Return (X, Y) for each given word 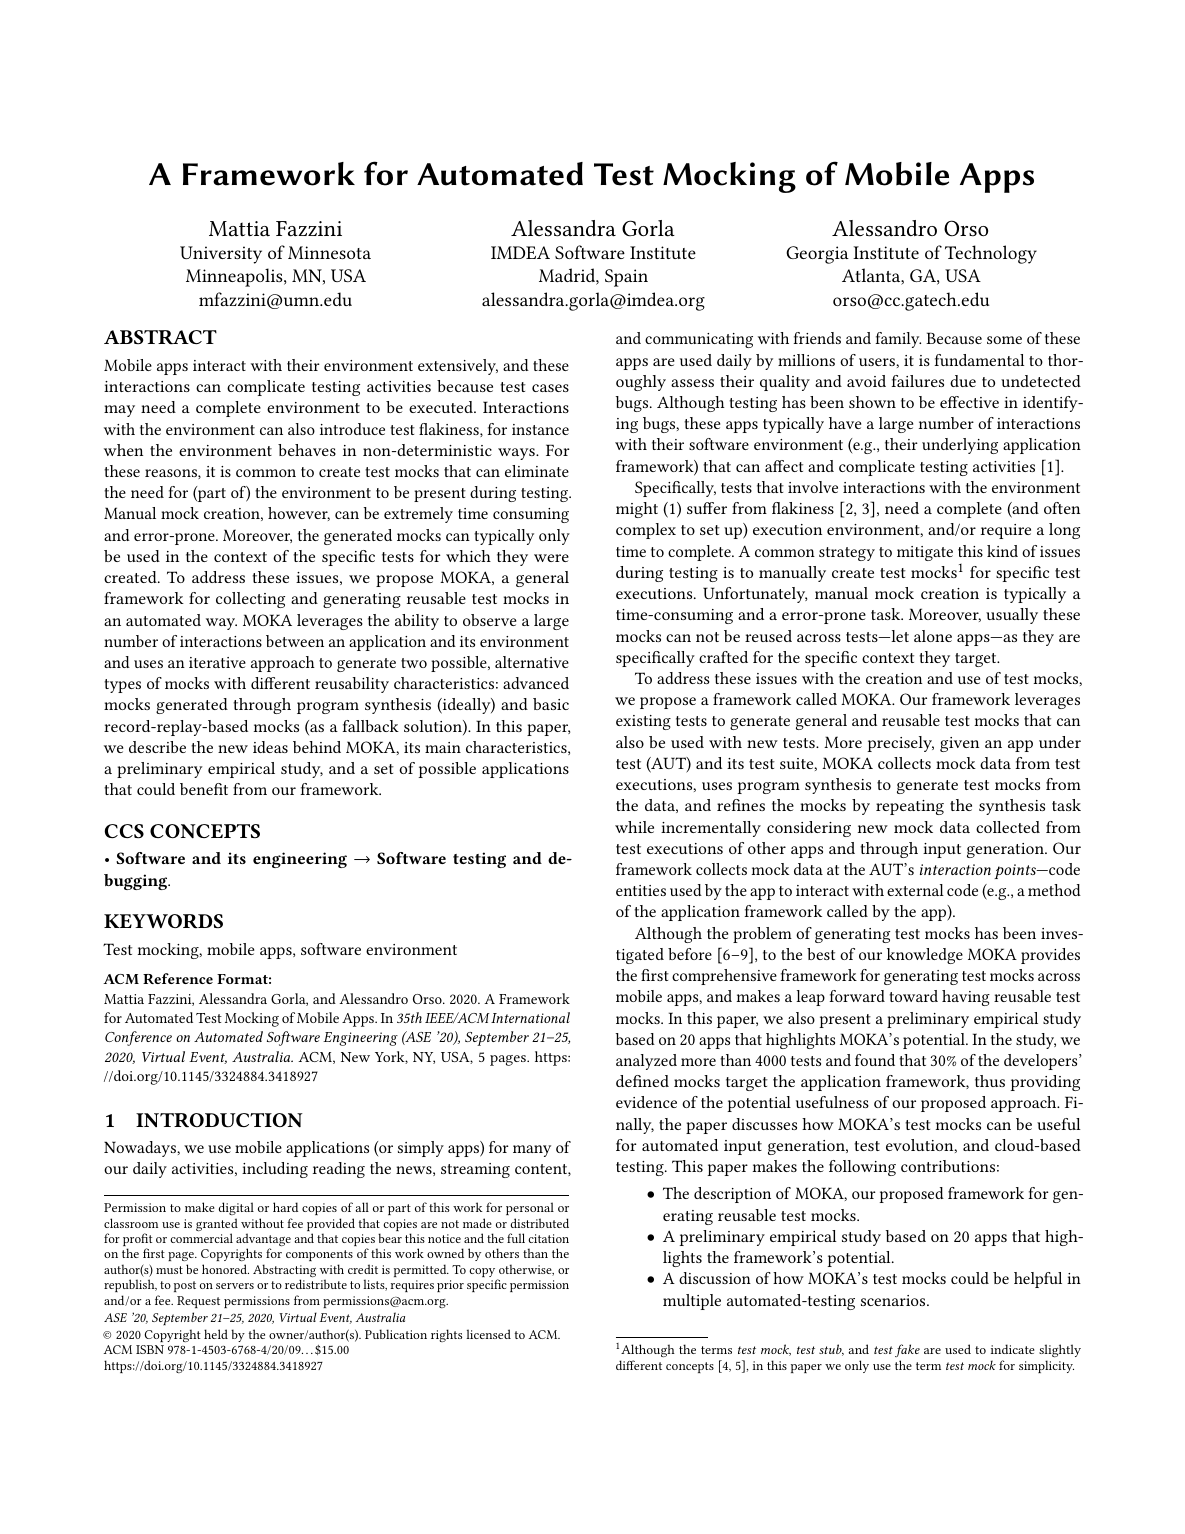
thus (990, 1081)
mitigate (925, 553)
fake (907, 1350)
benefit (204, 789)
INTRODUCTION (219, 1120)
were (551, 558)
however (299, 514)
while (634, 827)
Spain (626, 278)
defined (642, 1081)
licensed (488, 1334)
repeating (910, 807)
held (216, 1334)
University (221, 255)
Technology (991, 254)
